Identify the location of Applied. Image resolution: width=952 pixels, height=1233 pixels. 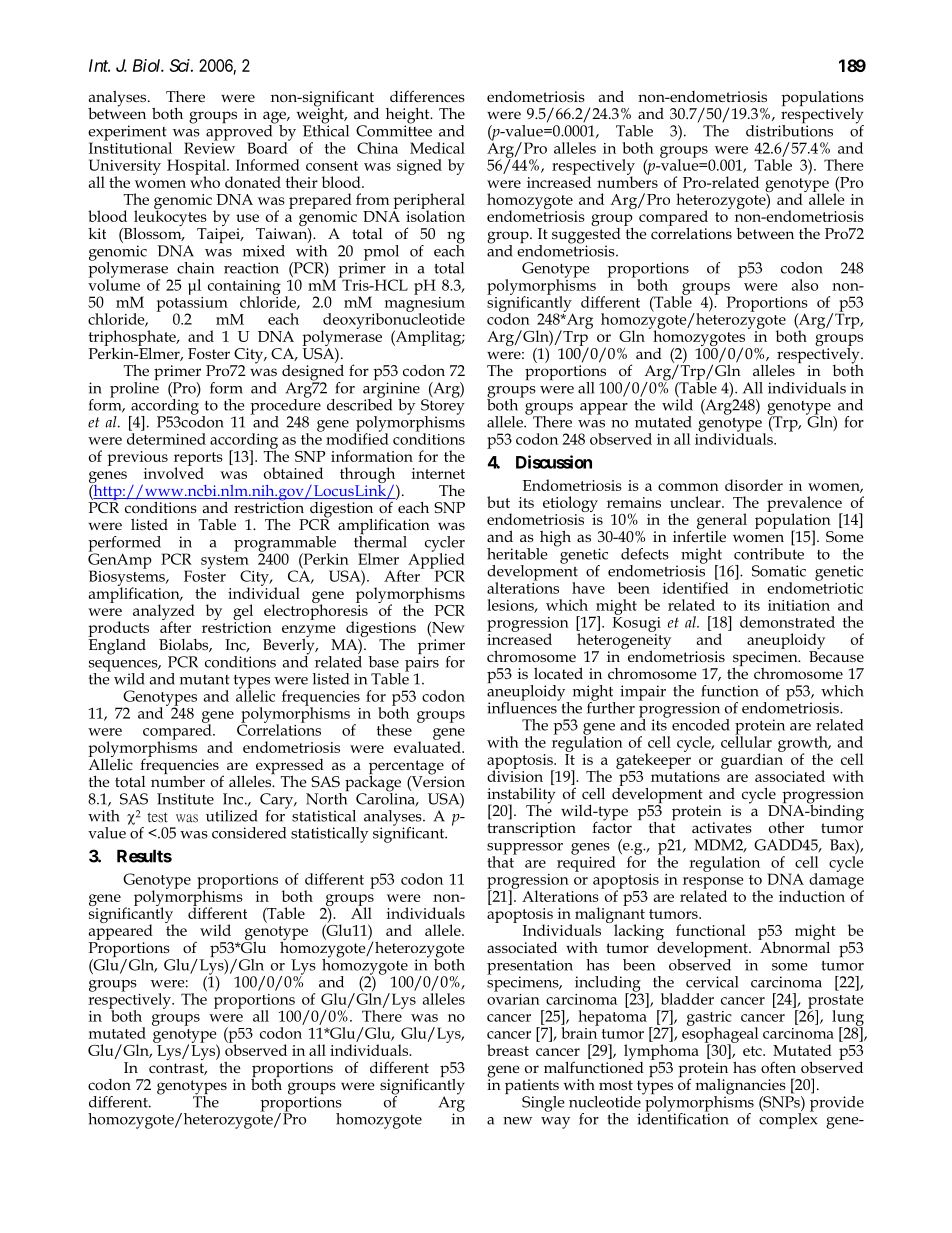
(436, 561).
